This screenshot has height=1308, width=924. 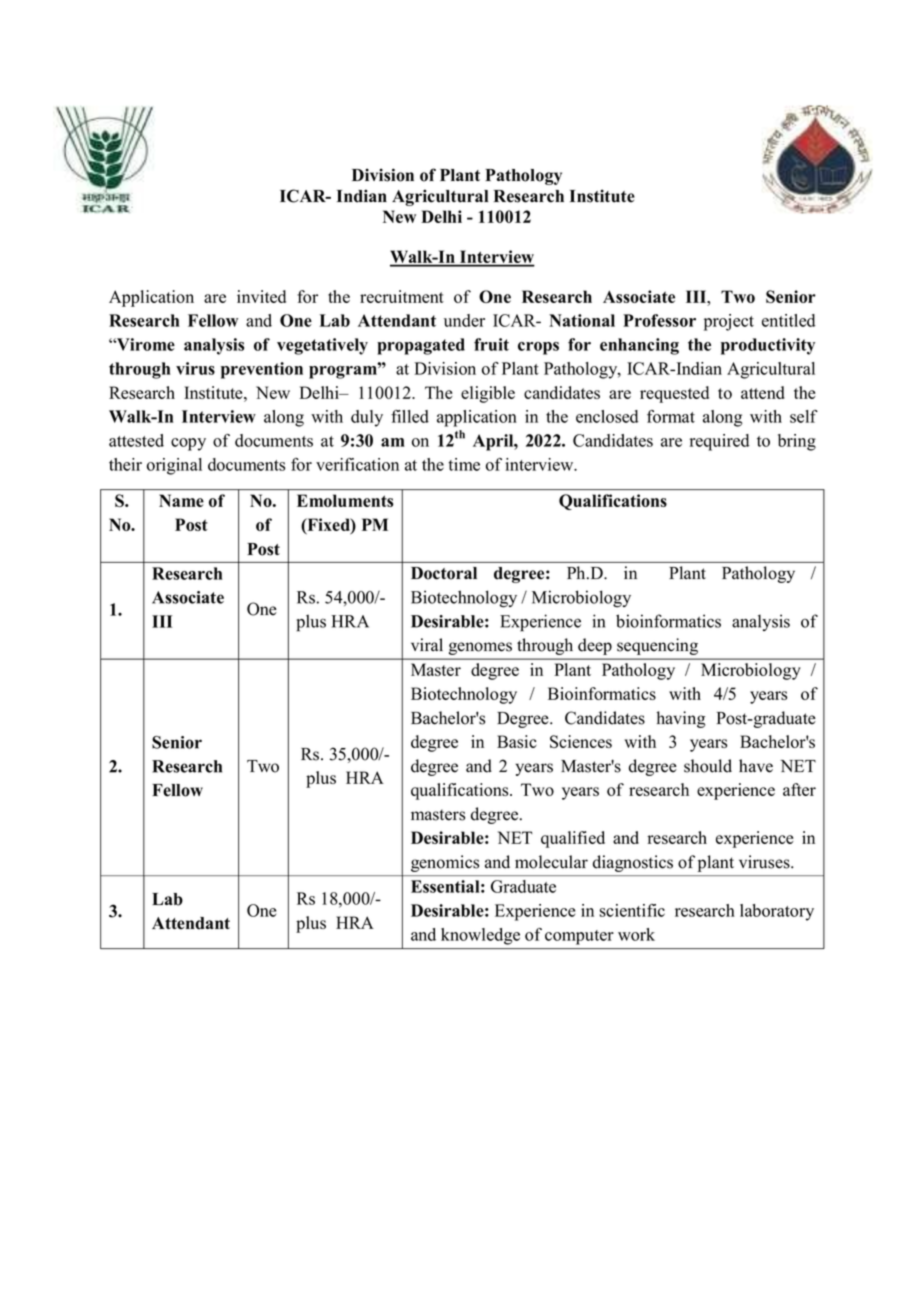 What do you see at coordinates (729, 322) in the screenshot?
I see `project` at bounding box center [729, 322].
